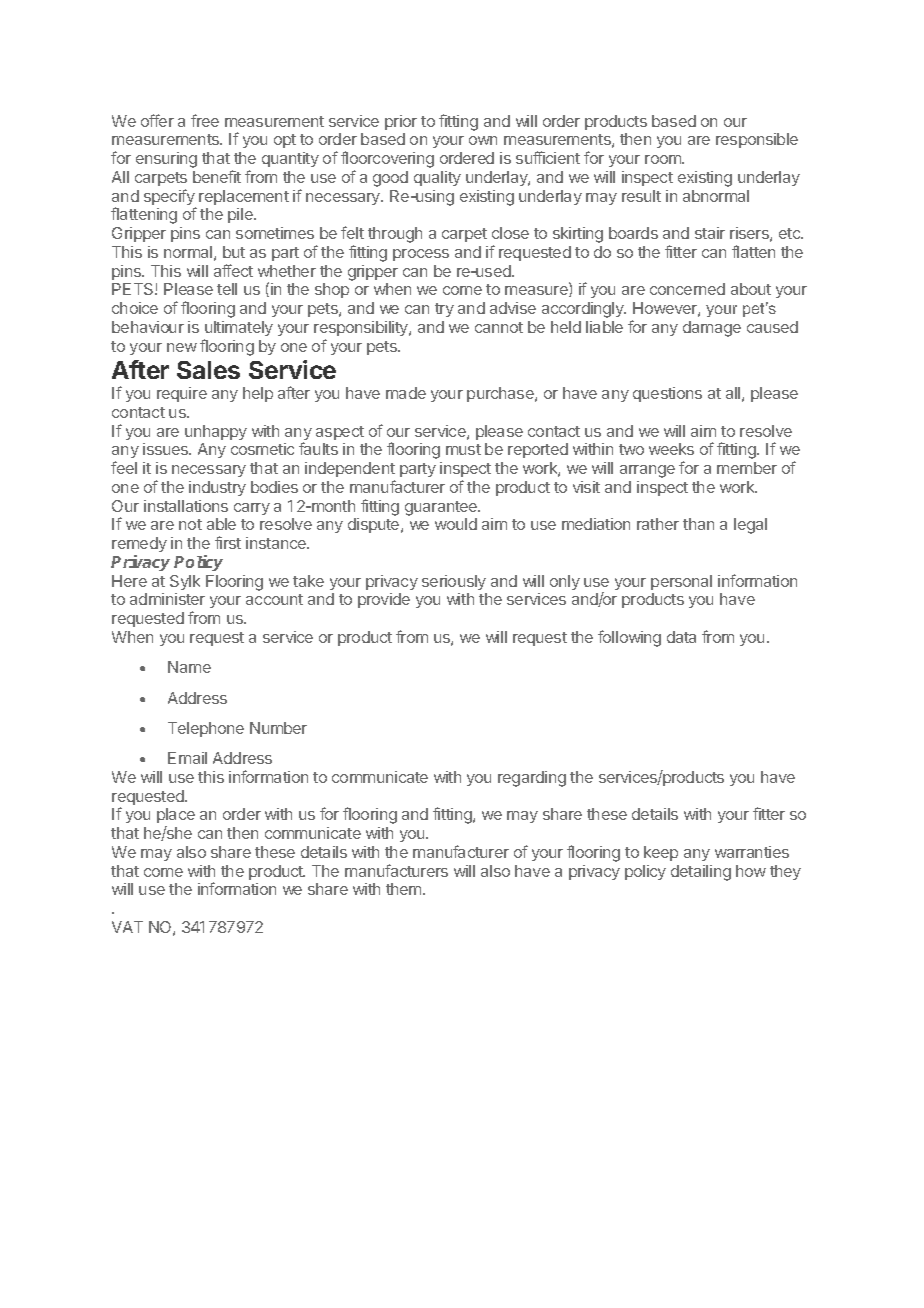 The width and height of the screenshot is (924, 1308). What do you see at coordinates (205, 120) in the screenshot?
I see `free` at bounding box center [205, 120].
